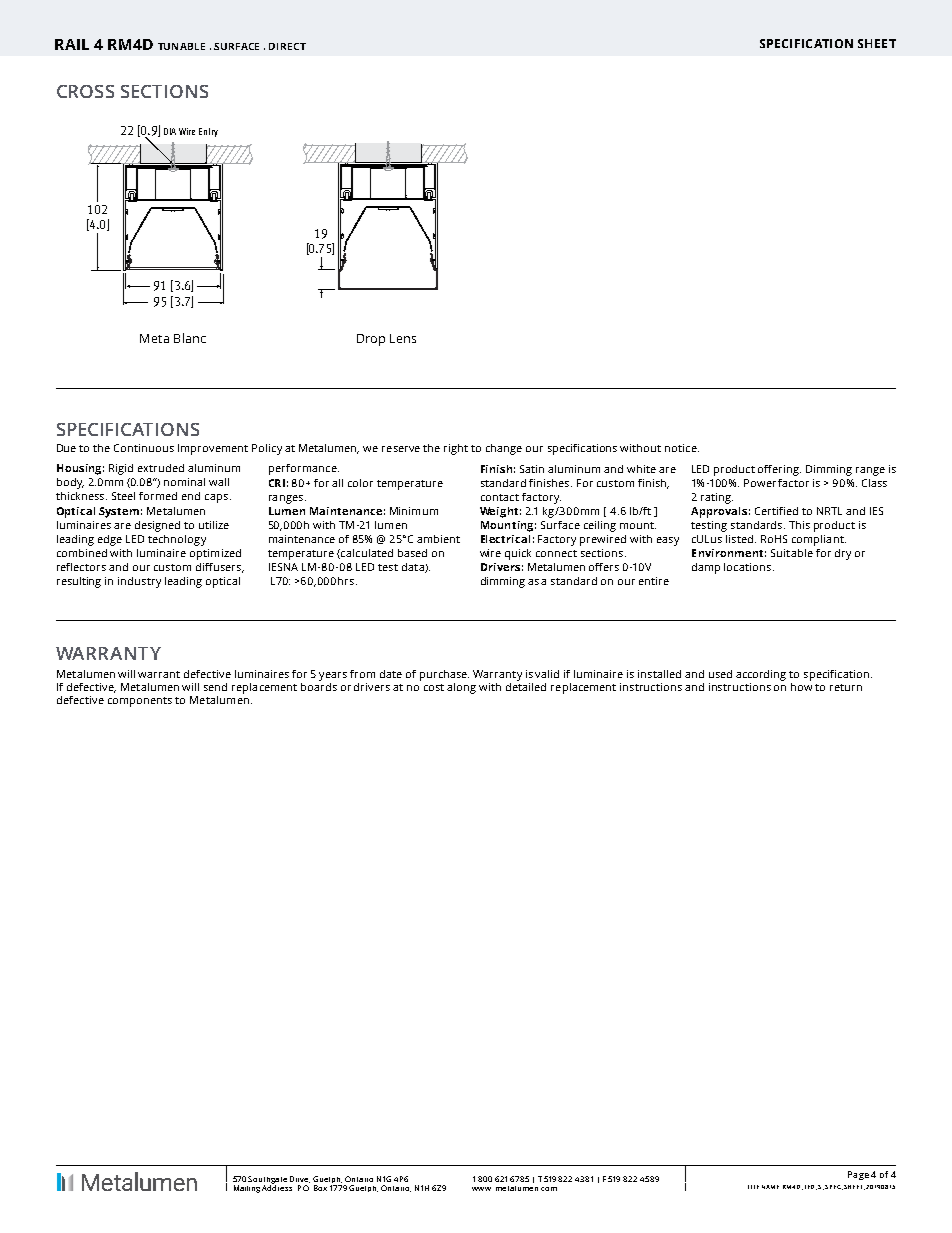 The width and height of the document is (952, 1233). Describe the element at coordinates (481, 1189) in the document. I see `www` at that location.
